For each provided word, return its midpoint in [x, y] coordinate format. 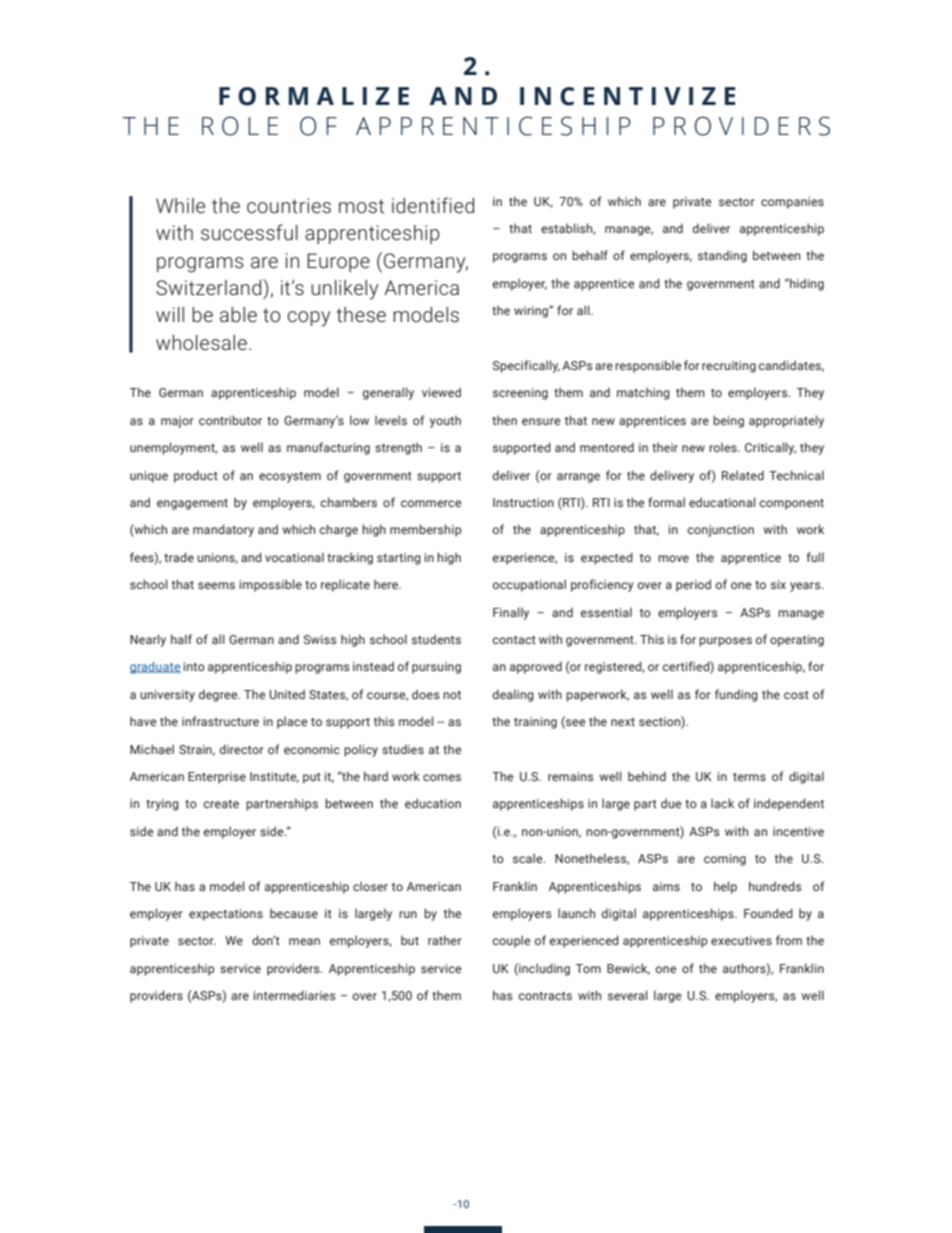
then [504, 420]
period [693, 585]
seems [216, 585]
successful [249, 232]
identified [433, 205]
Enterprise [217, 778]
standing [722, 256]
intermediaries [294, 995]
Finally [511, 613]
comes [442, 777]
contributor [230, 420]
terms [749, 777]
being [728, 421]
